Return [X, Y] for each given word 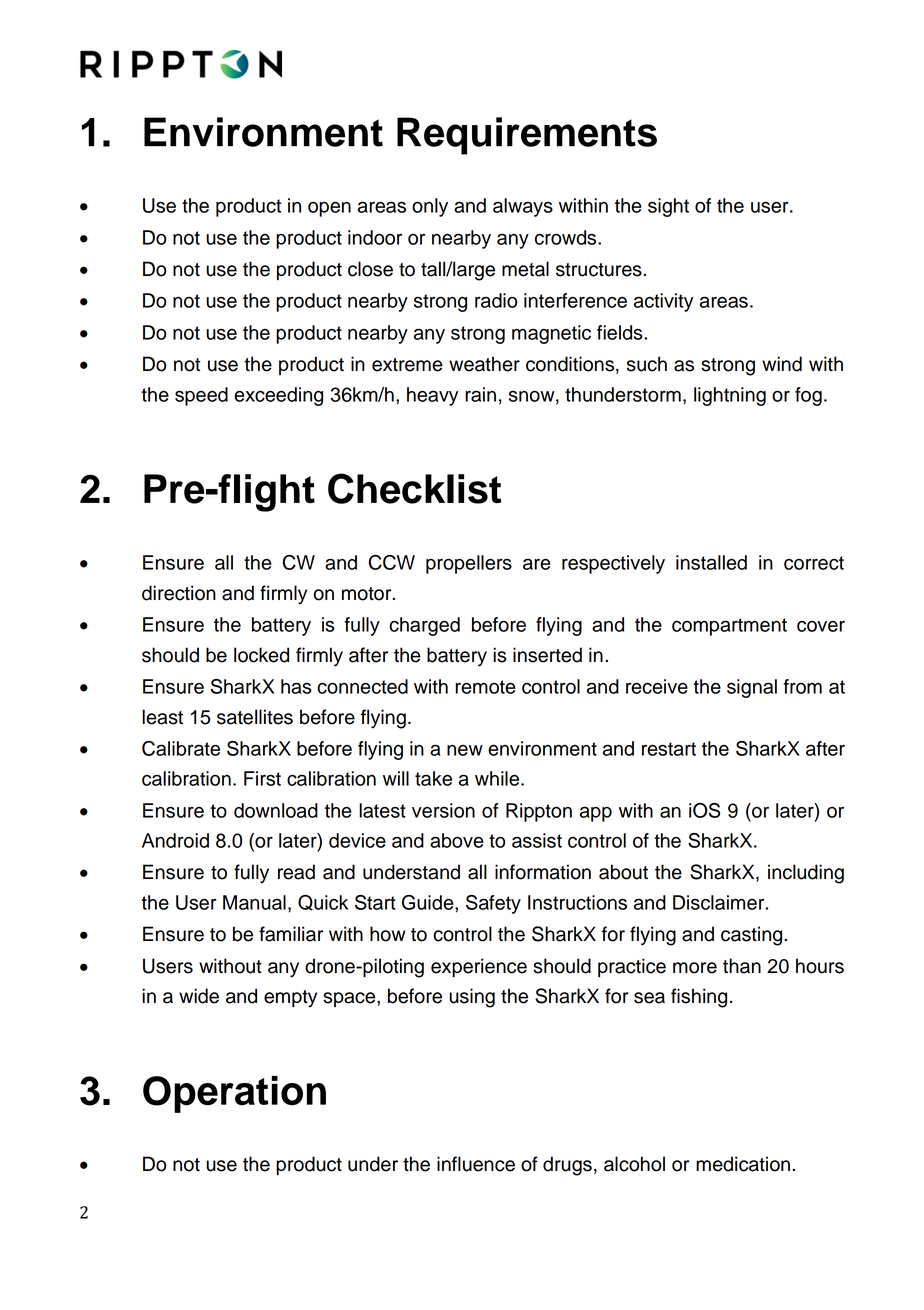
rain [480, 394]
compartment [729, 627]
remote [485, 687]
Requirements [527, 136]
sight [668, 207]
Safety [493, 904]
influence [476, 1164]
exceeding [278, 396]
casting [751, 936]
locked [261, 655]
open [329, 209]
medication [743, 1164]
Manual [254, 902]
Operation [234, 1094]
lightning [730, 396]
